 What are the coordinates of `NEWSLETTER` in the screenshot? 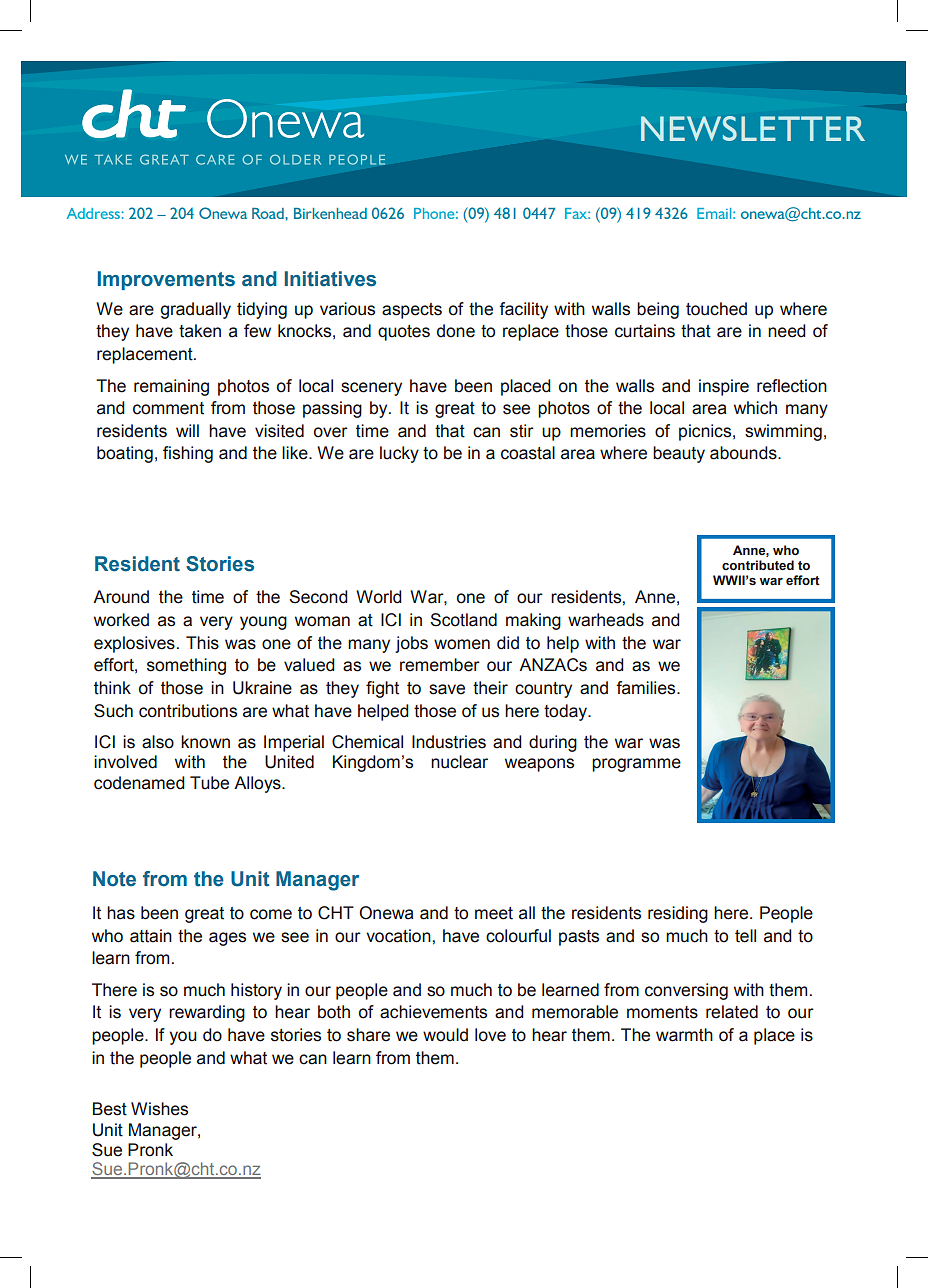 It's located at (753, 128).
